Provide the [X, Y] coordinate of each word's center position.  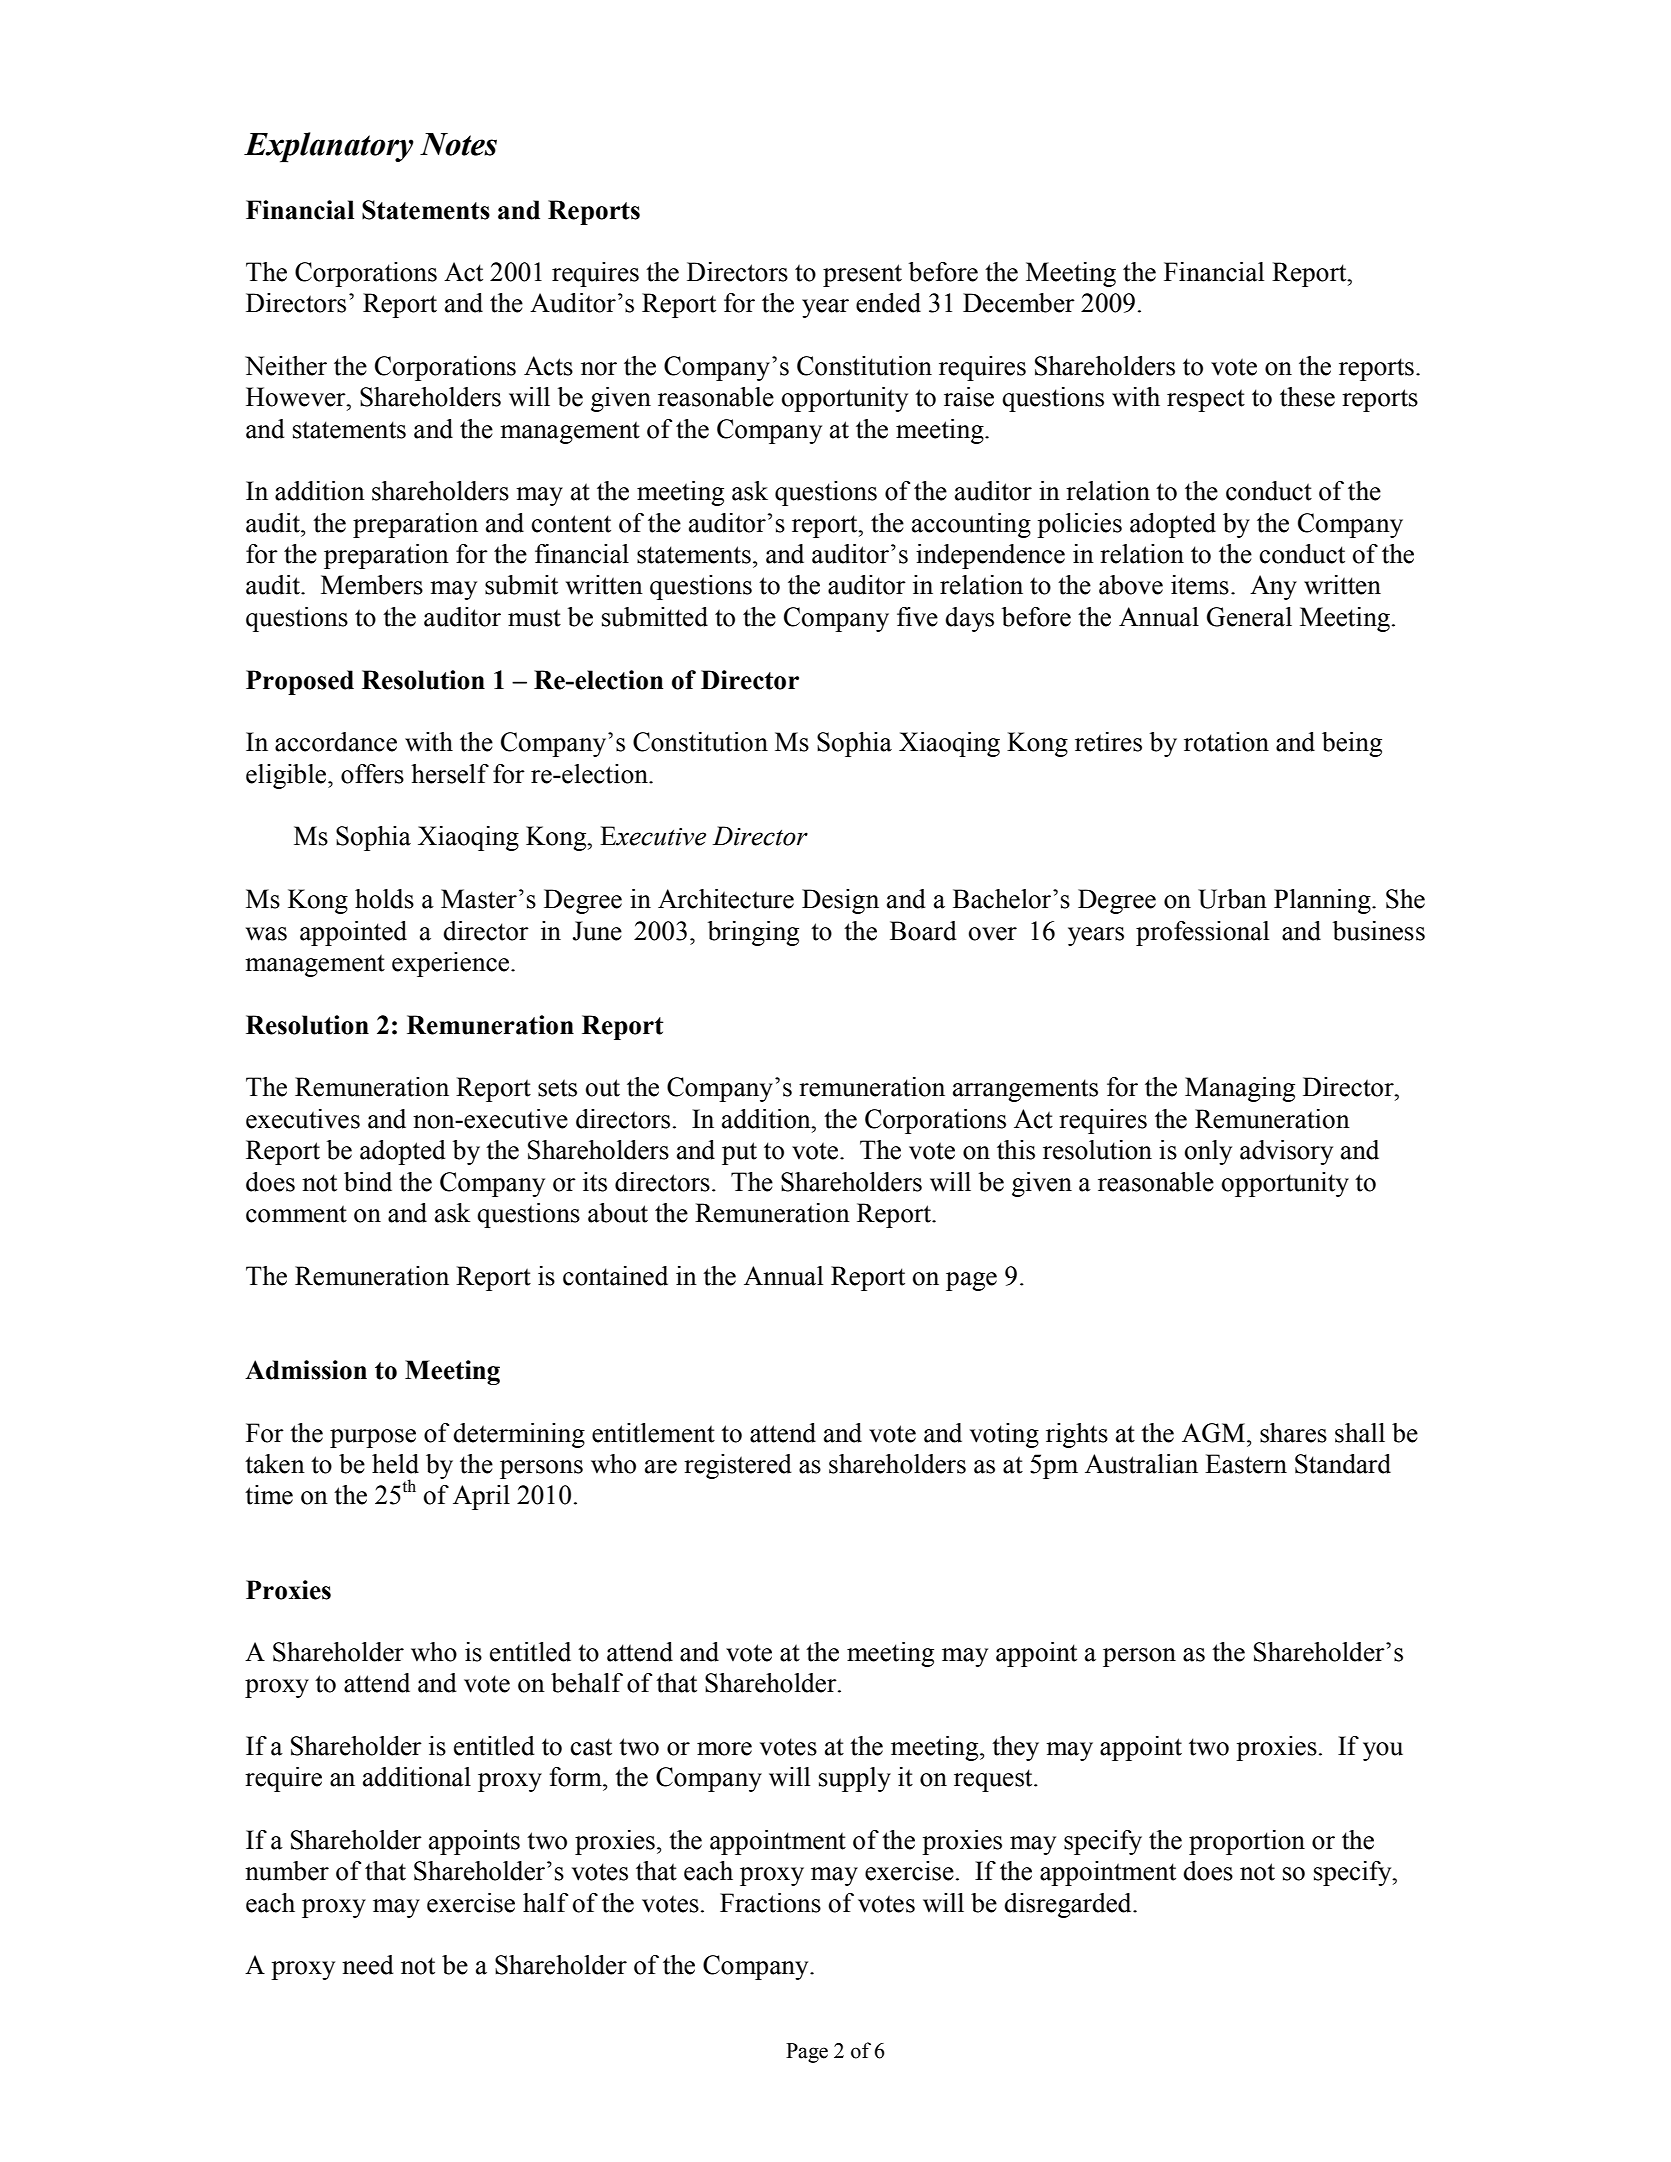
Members [372, 585]
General [1249, 617]
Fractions [770, 1903]
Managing [1240, 1089]
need [368, 1965]
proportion [1247, 1842]
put [739, 1153]
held [395, 1464]
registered [738, 1466]
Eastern [1246, 1464]
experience [452, 964]
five [917, 617]
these [1307, 397]
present [862, 275]
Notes [458, 144]
